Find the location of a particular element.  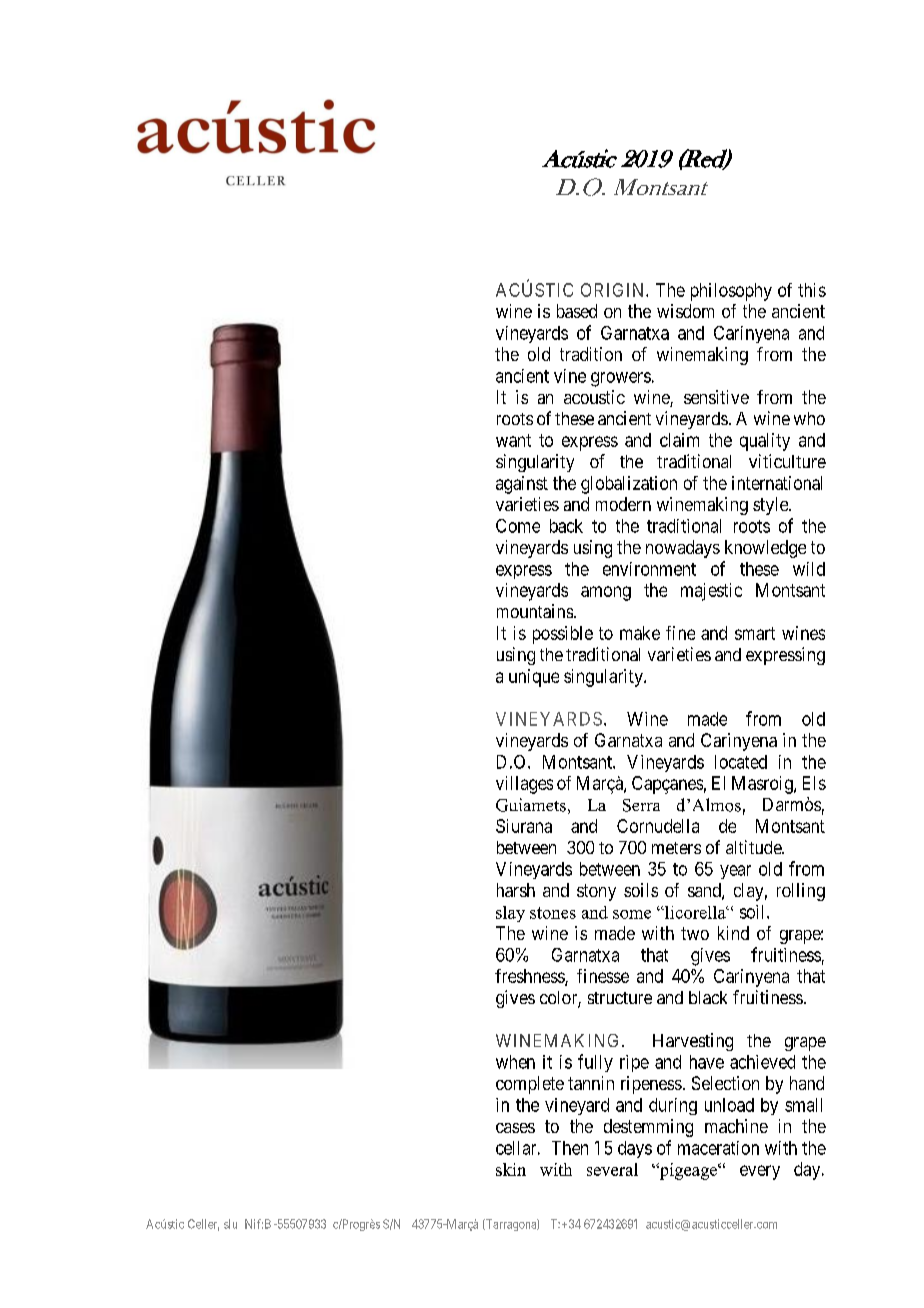

smart is located at coordinates (755, 633).
